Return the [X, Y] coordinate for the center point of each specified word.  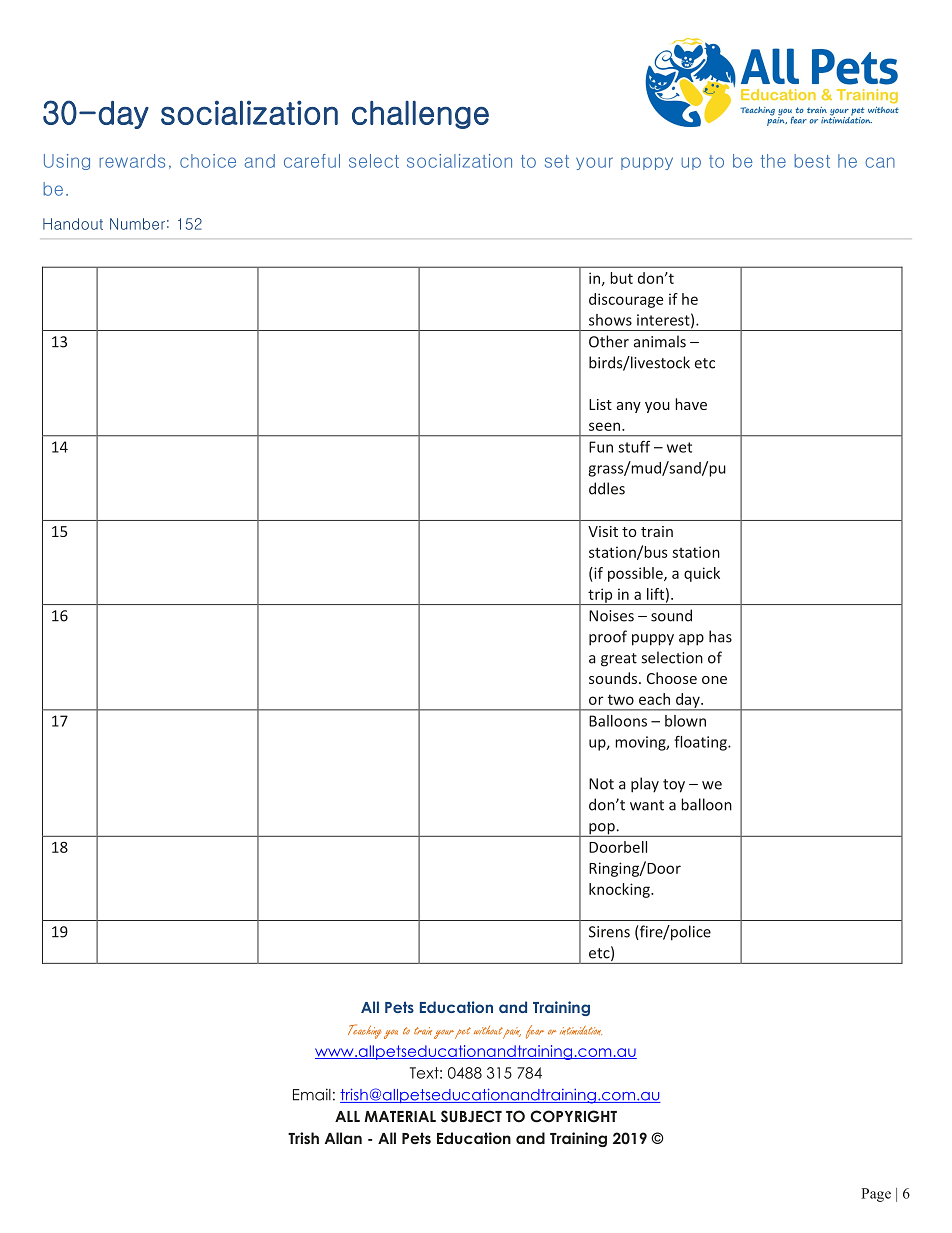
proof [608, 638]
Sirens [609, 932]
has [720, 636]
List [600, 404]
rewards [132, 161]
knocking [620, 890]
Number [137, 224]
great [619, 660]
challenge [420, 115]
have [691, 404]
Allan [343, 1138]
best [812, 161]
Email [312, 1094]
